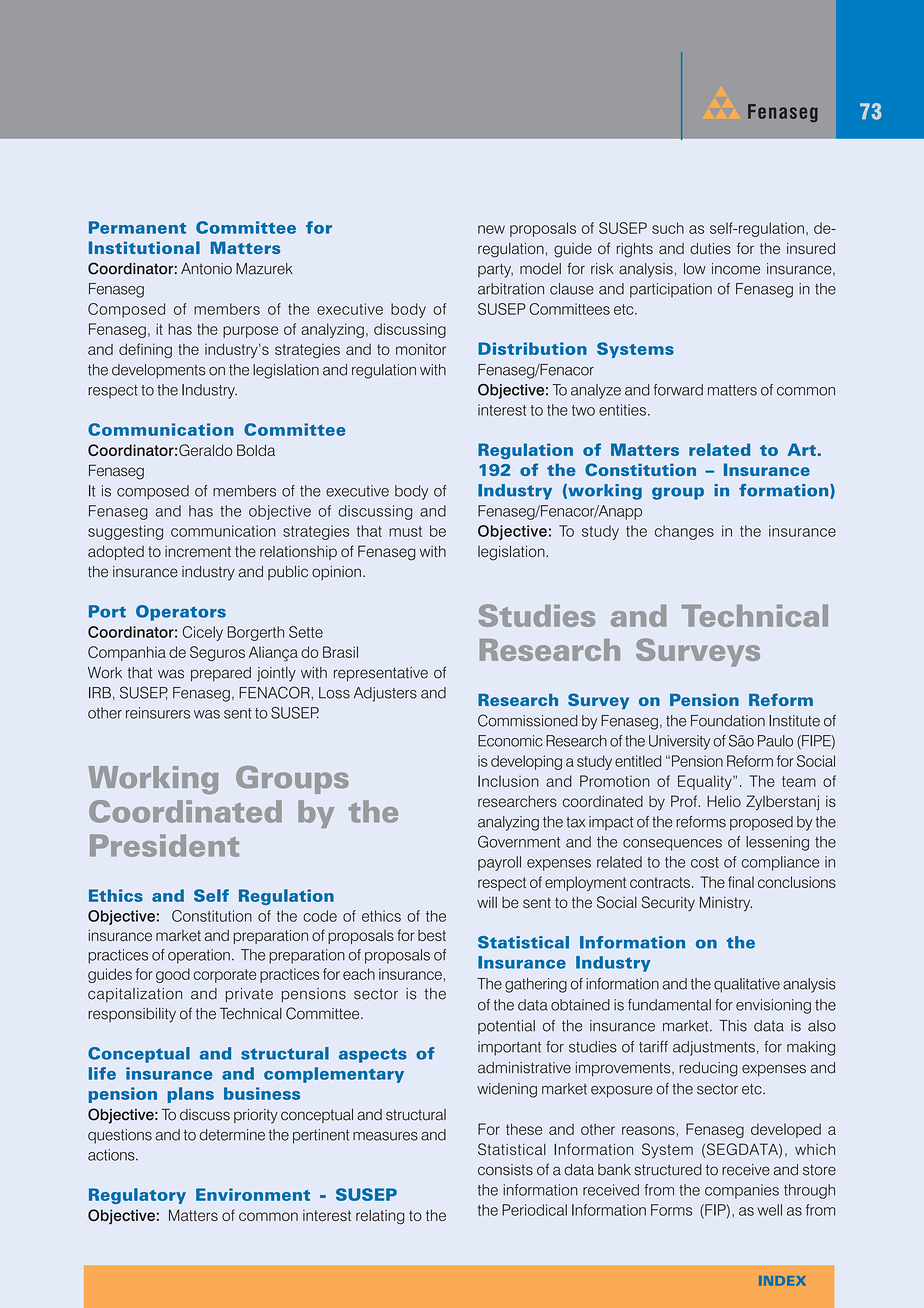 This screenshot has height=1308, width=924. I want to click on Antonio, so click(206, 269).
